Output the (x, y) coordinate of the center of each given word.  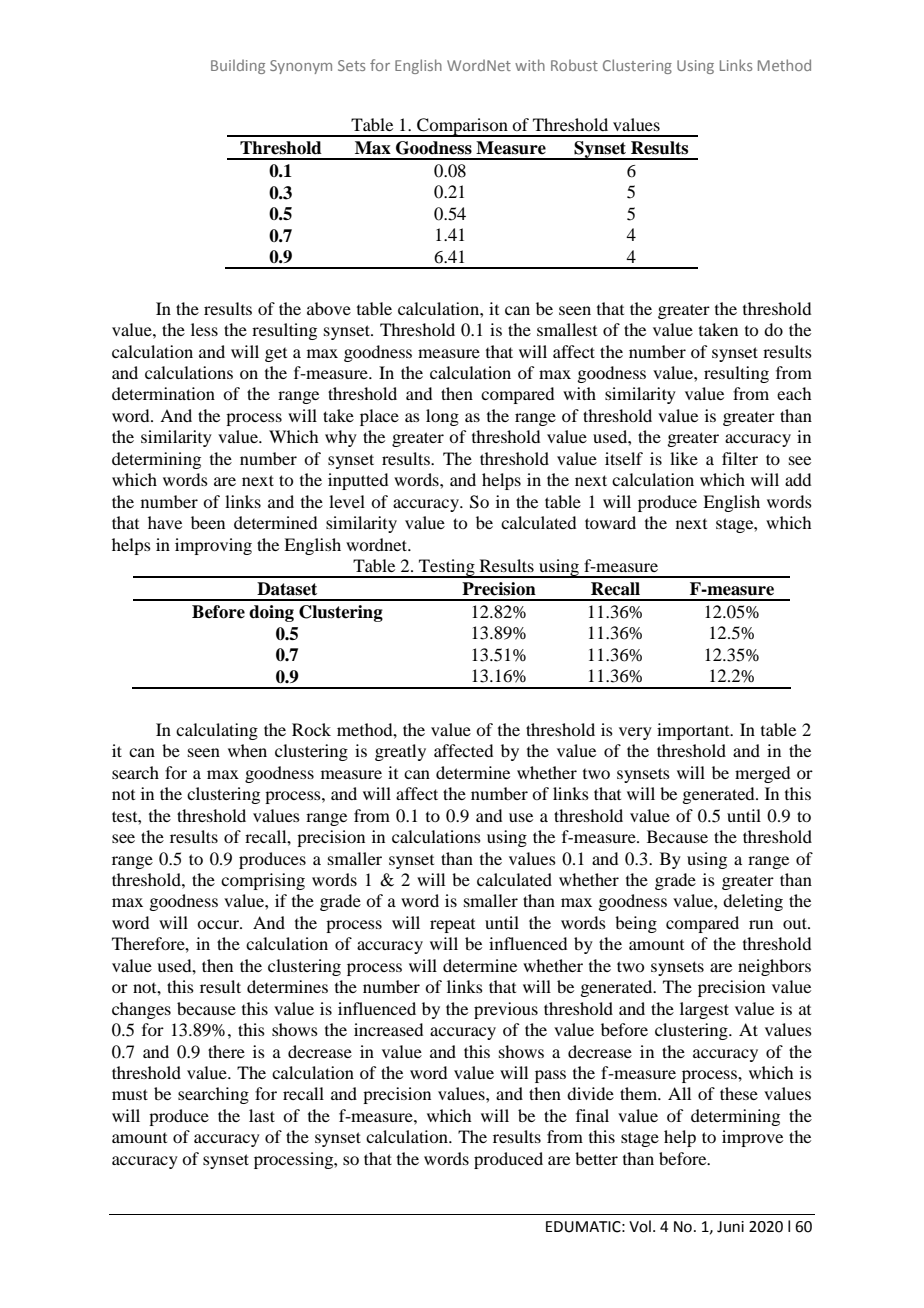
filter (740, 458)
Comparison (462, 127)
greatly (400, 752)
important (694, 731)
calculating (217, 731)
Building (238, 67)
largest (704, 1010)
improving (213, 546)
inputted (358, 481)
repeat (452, 926)
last (262, 1115)
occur (219, 924)
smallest (567, 329)
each (794, 393)
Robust (574, 65)
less (204, 329)
